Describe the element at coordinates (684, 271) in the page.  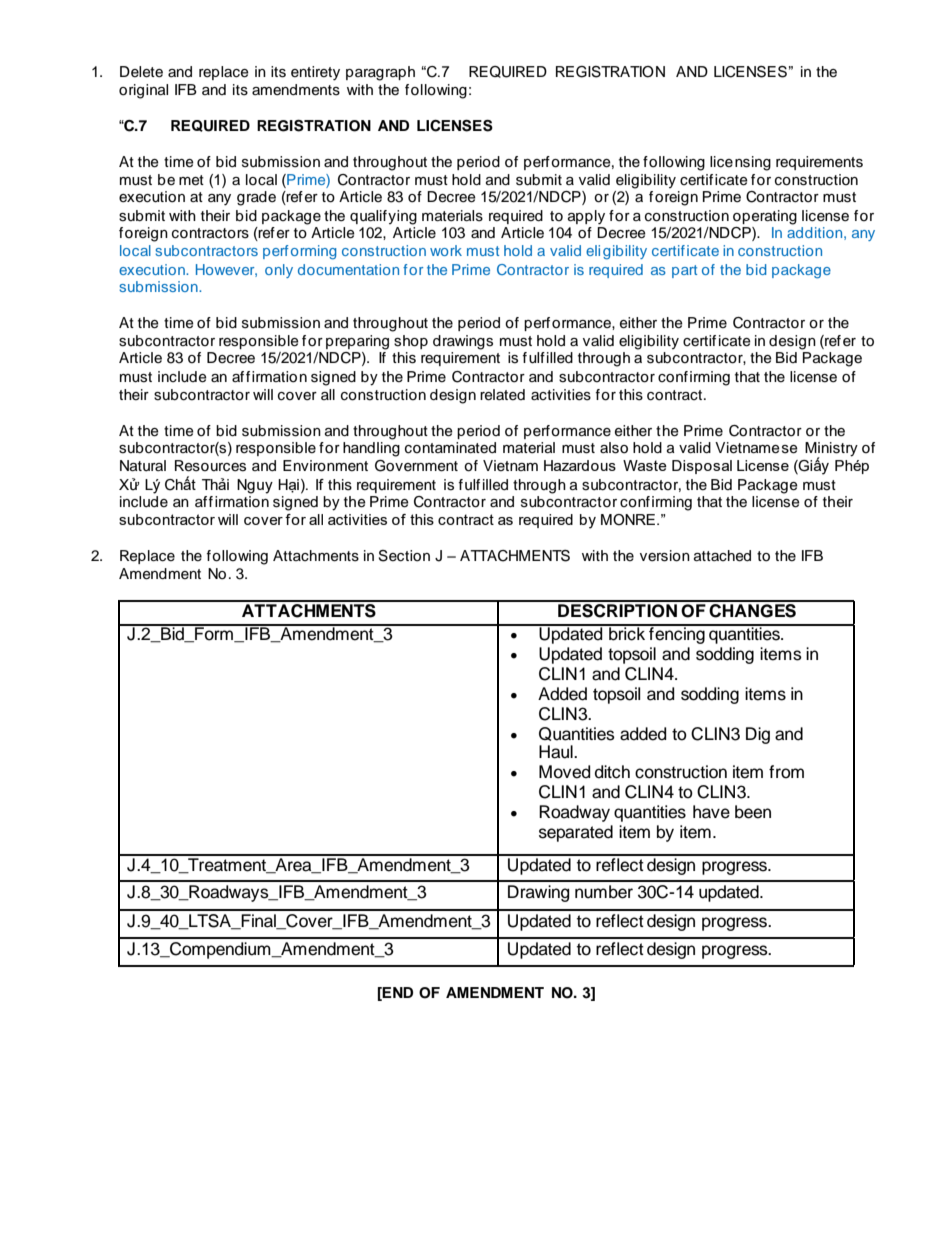
I see `part` at that location.
